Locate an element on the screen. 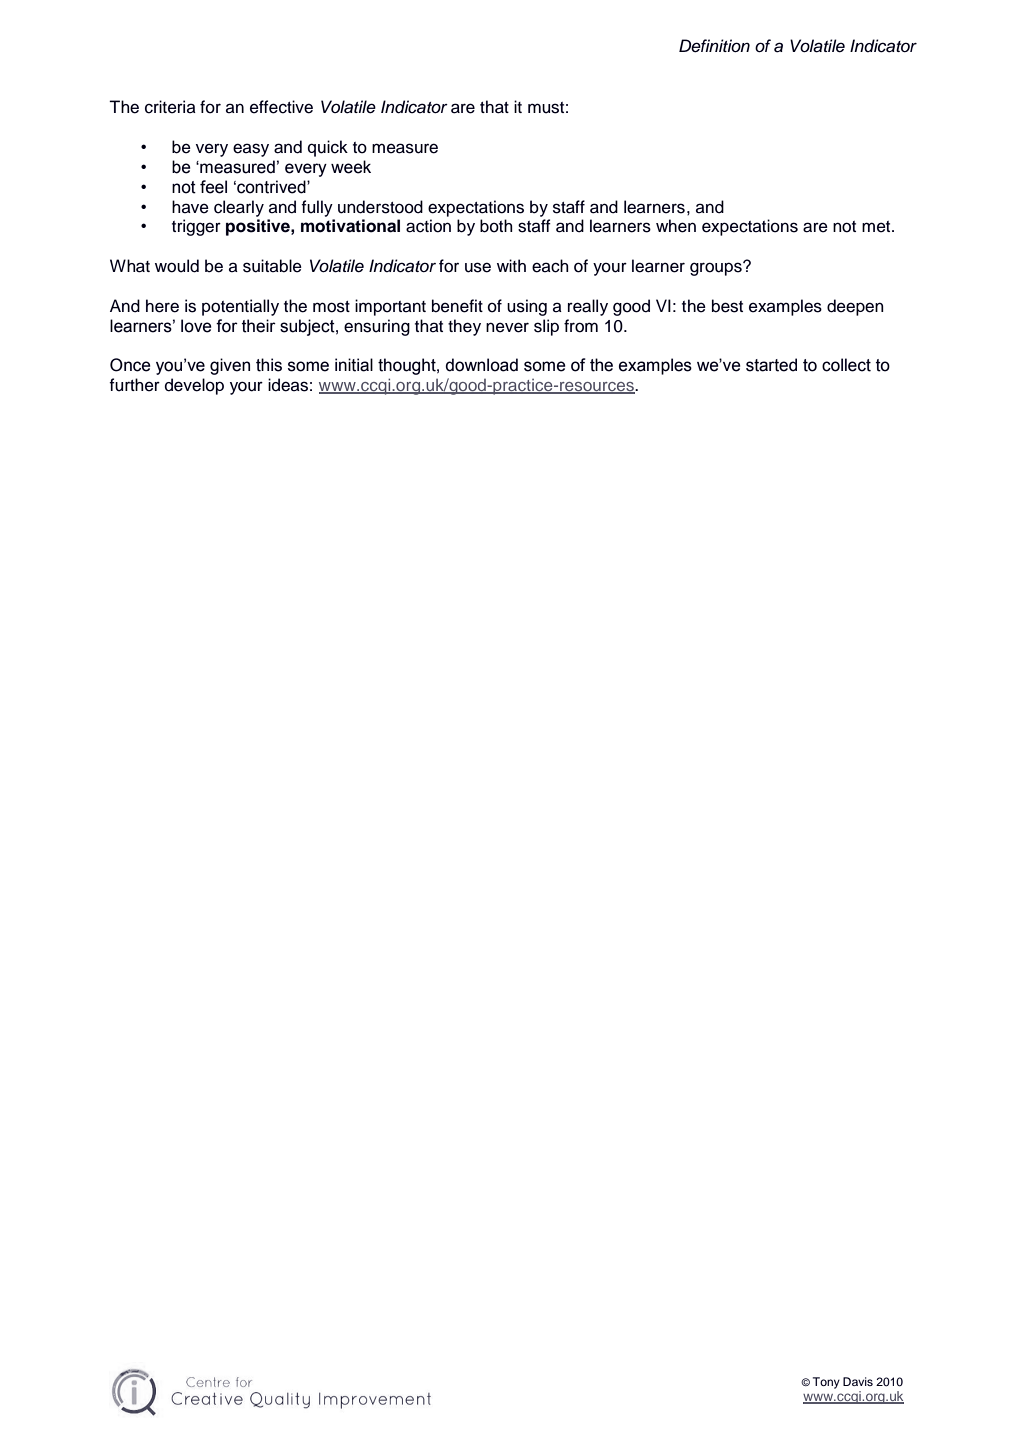  criteria is located at coordinates (170, 107).
